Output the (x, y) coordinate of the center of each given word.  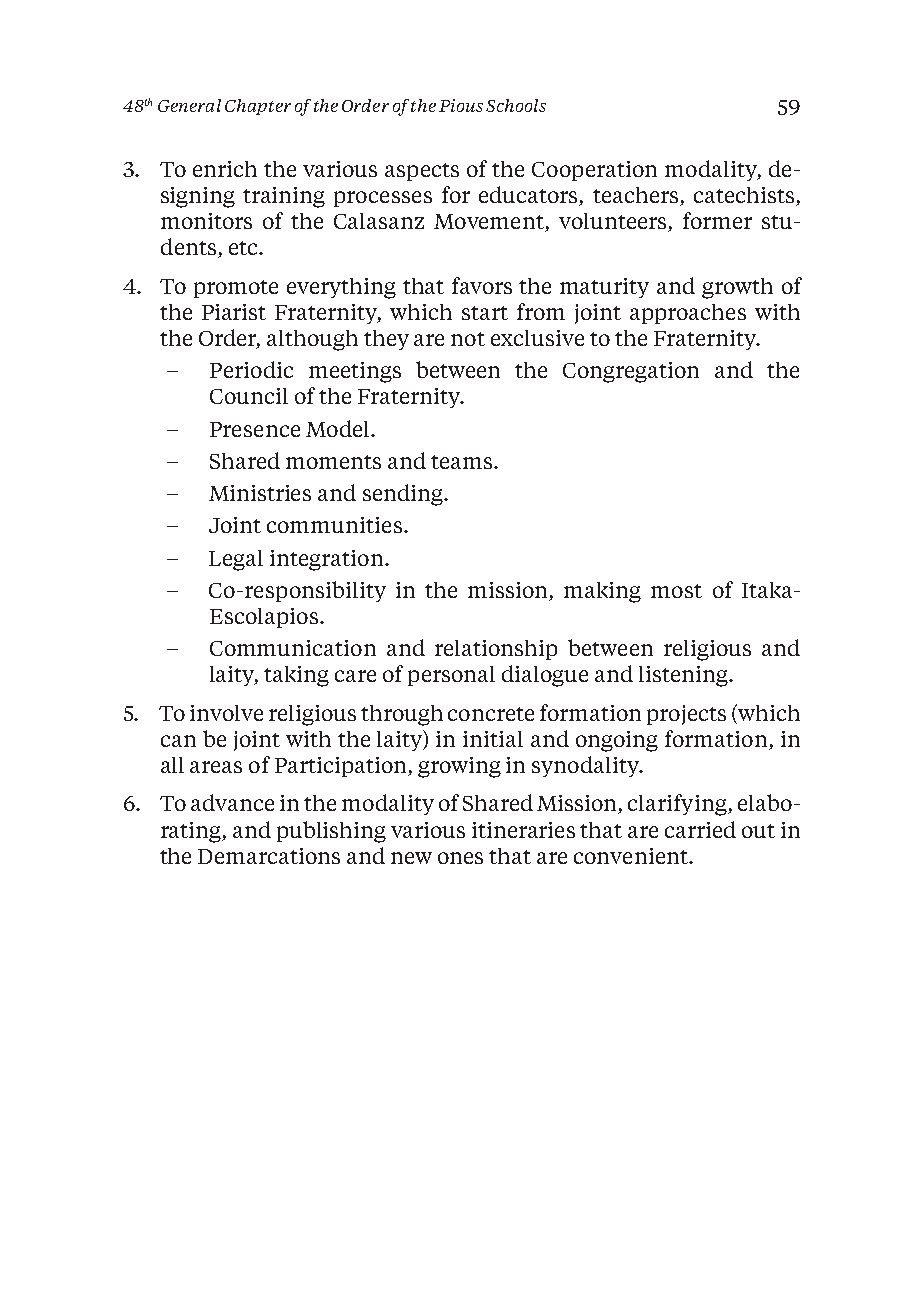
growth (737, 288)
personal (451, 676)
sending (404, 495)
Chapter (258, 107)
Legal (236, 560)
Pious (461, 105)
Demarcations (269, 856)
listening (684, 676)
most (676, 591)
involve (226, 713)
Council (249, 396)
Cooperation (594, 171)
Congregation (631, 372)
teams (461, 462)
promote (236, 289)
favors (482, 285)
